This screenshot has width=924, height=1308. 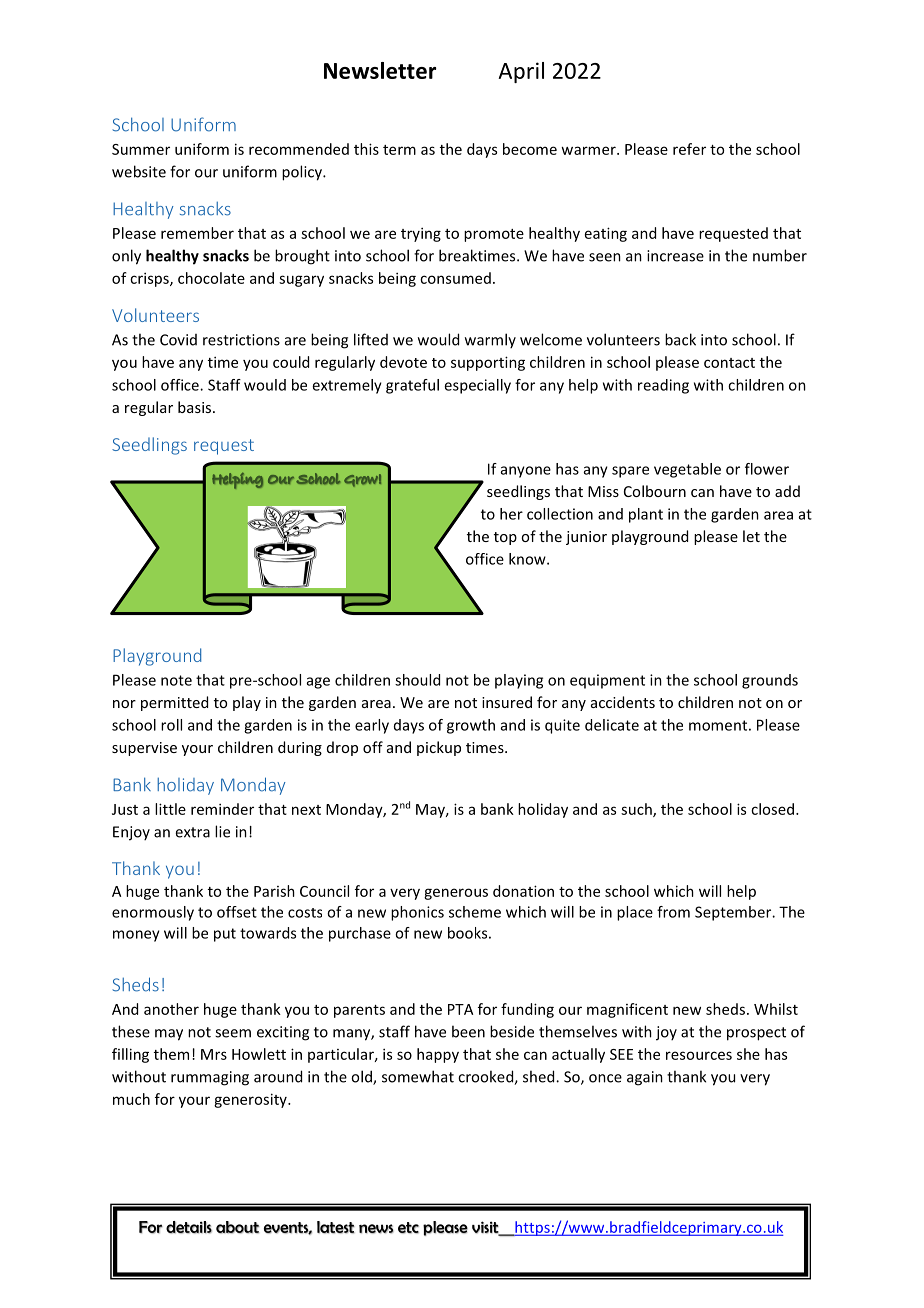 I want to click on Summer, so click(x=141, y=149).
